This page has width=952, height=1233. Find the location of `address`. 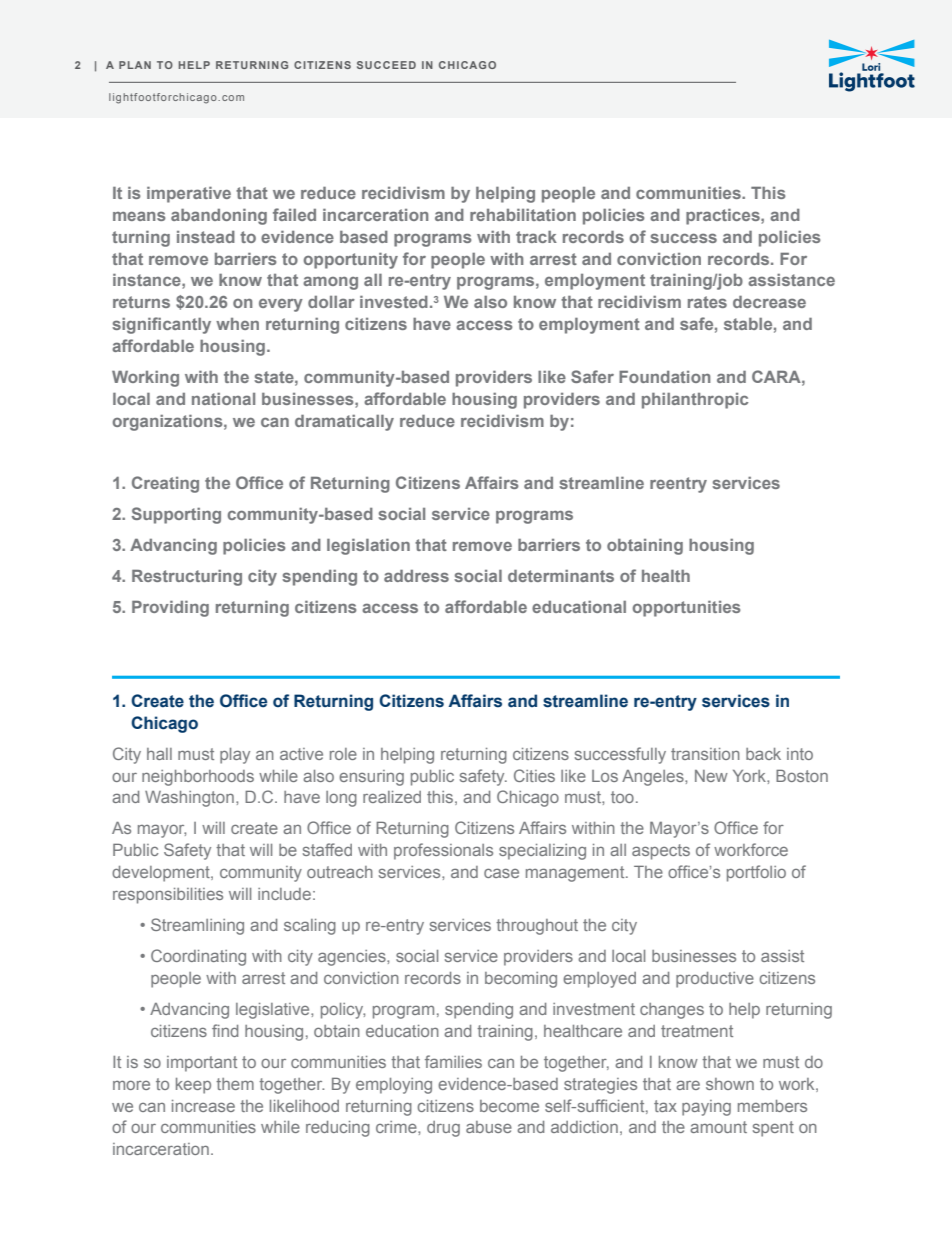

address is located at coordinates (416, 576).
